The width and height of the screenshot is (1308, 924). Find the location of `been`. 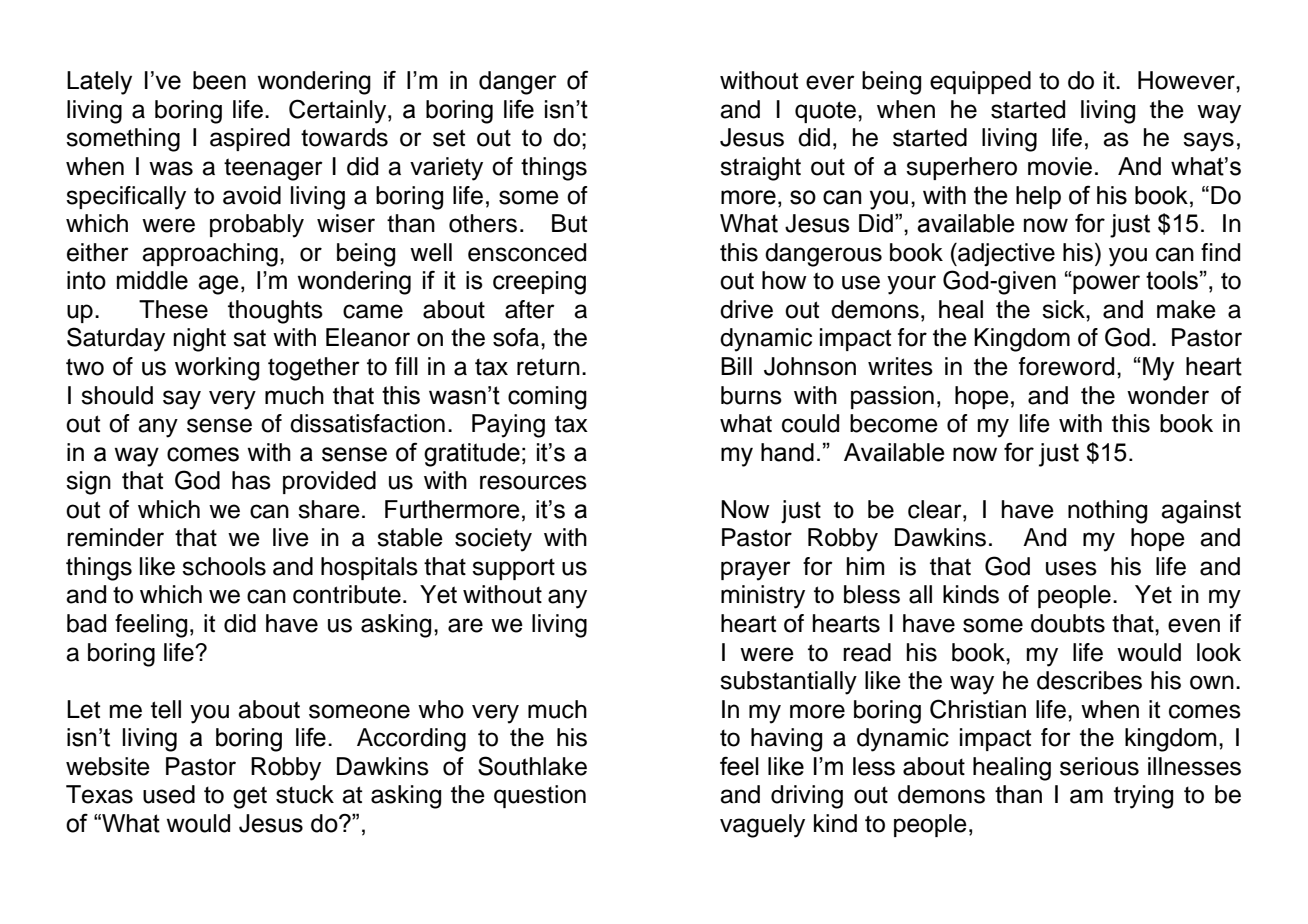

been is located at coordinates (219, 80).
